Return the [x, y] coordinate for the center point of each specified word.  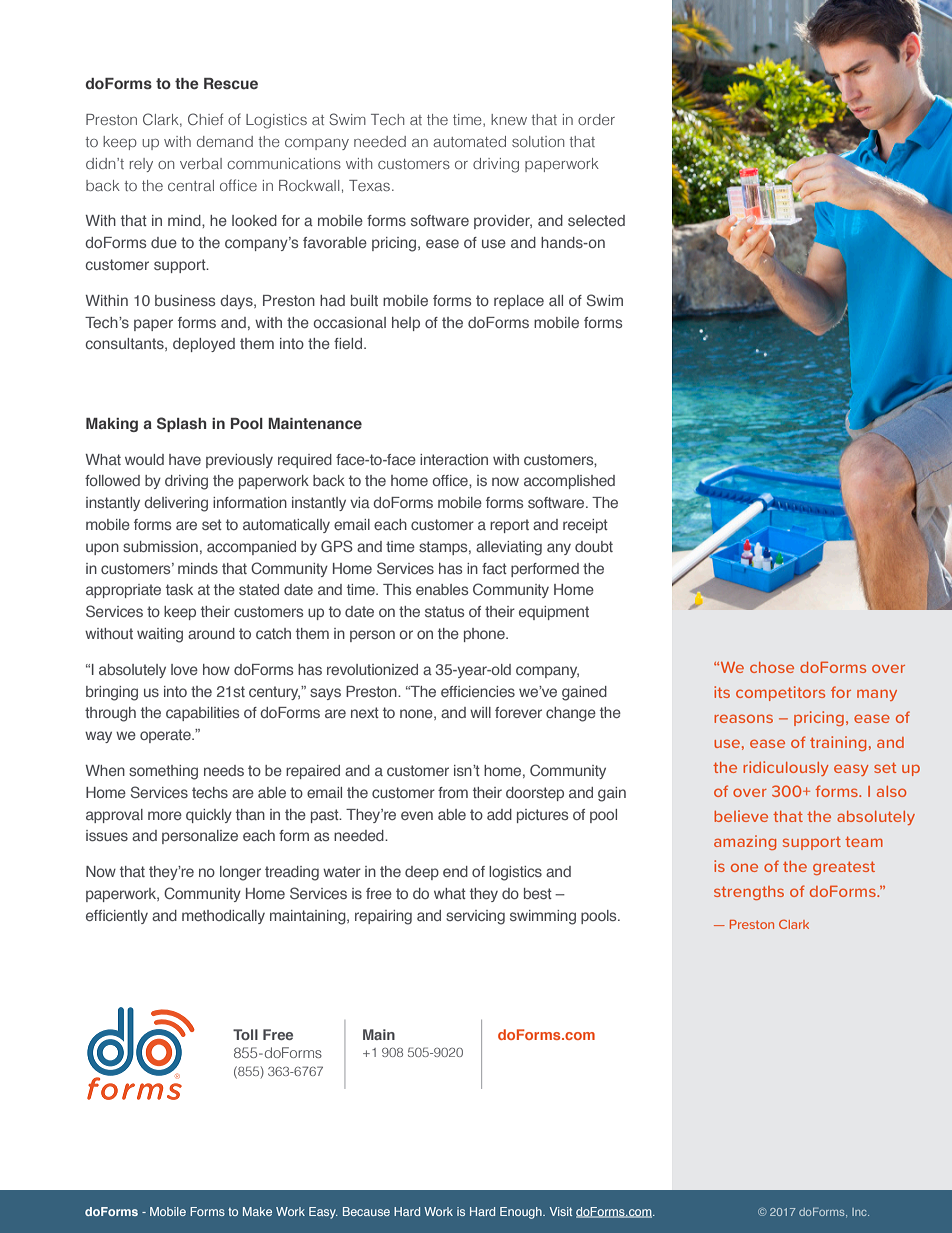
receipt [585, 526]
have [185, 459]
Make [257, 1211]
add [499, 814]
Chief [205, 119]
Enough [522, 1213]
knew [509, 119]
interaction [454, 459]
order [596, 119]
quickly [209, 816]
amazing [745, 842]
